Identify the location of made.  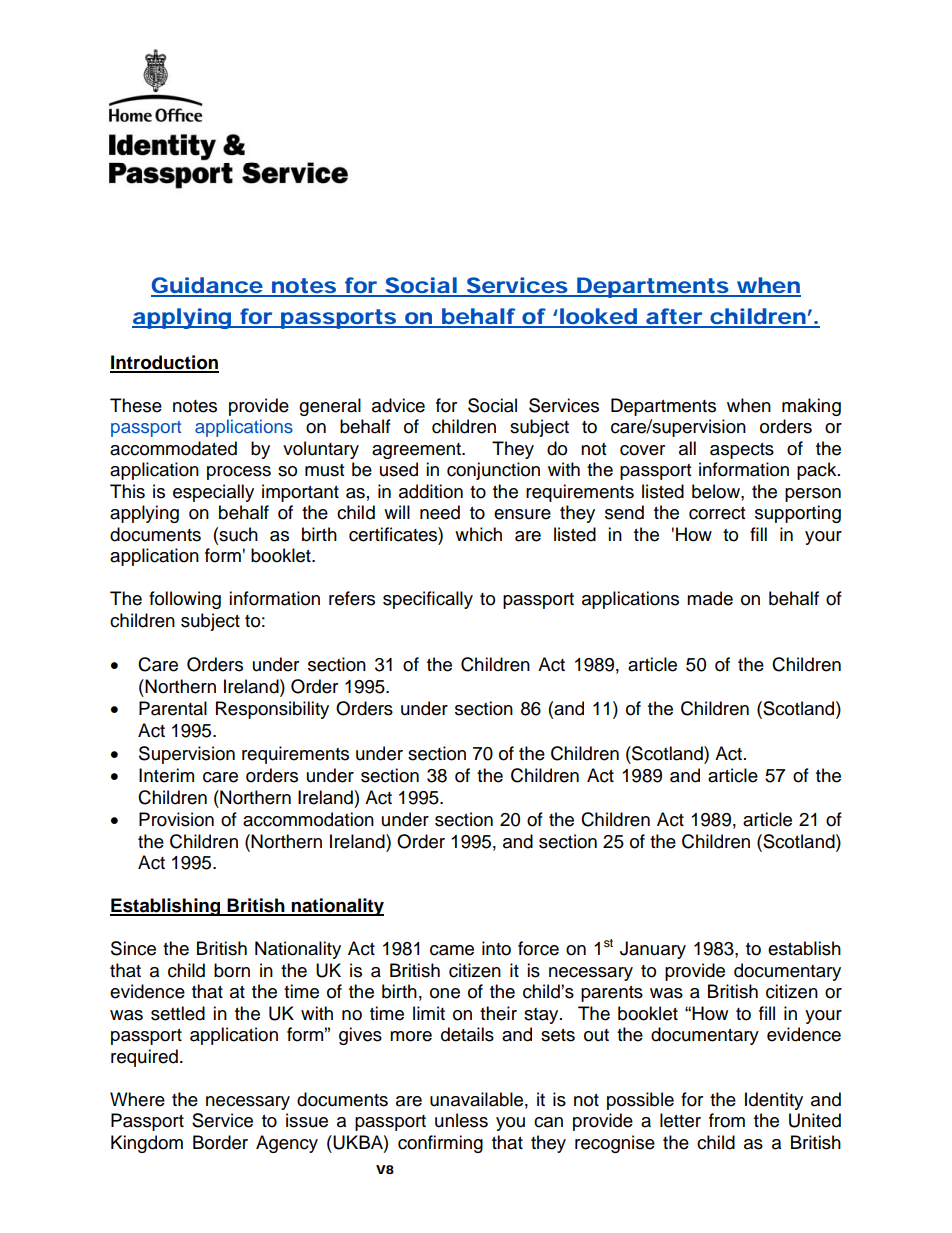
(710, 598).
